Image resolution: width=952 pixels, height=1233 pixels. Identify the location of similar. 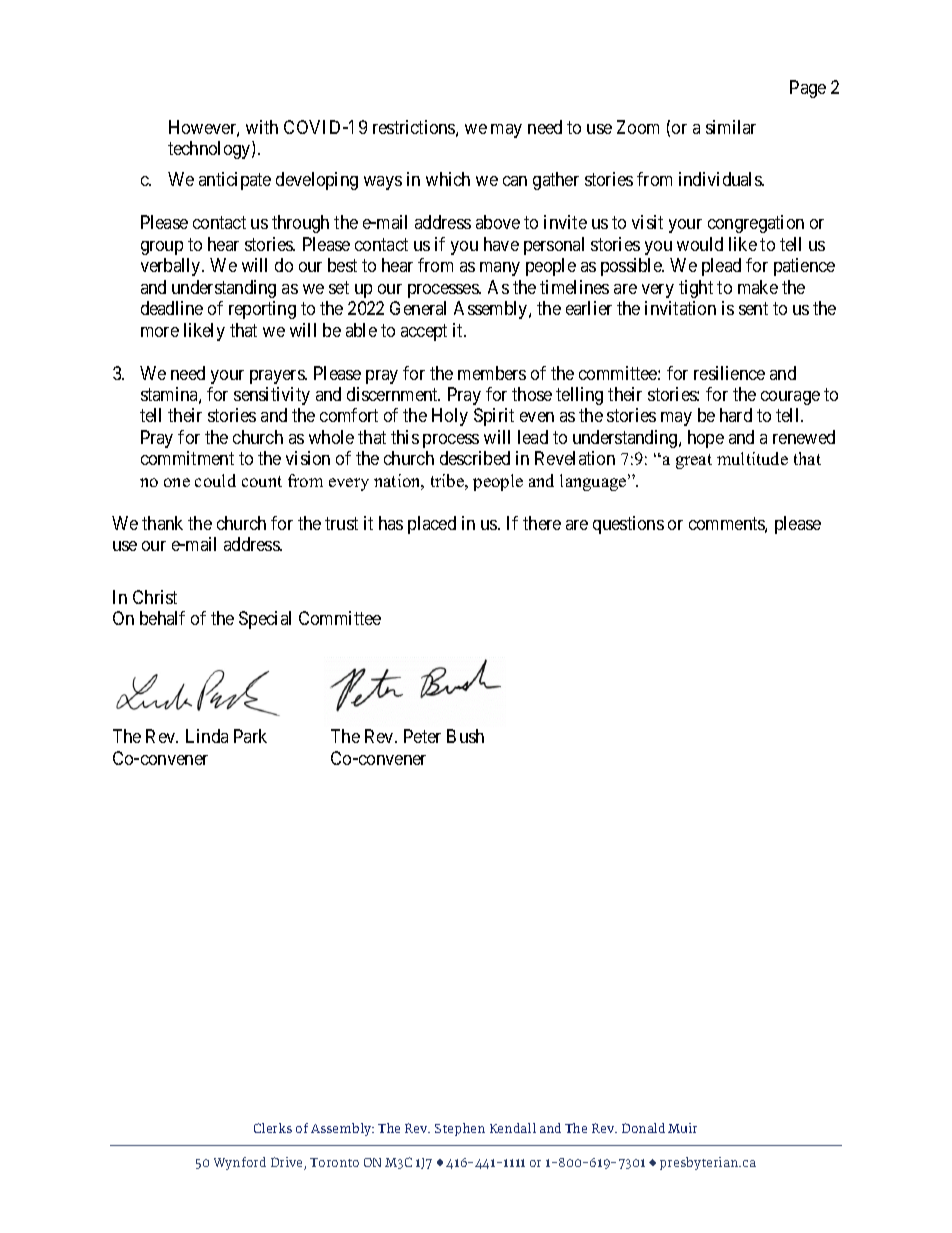
(731, 127).
